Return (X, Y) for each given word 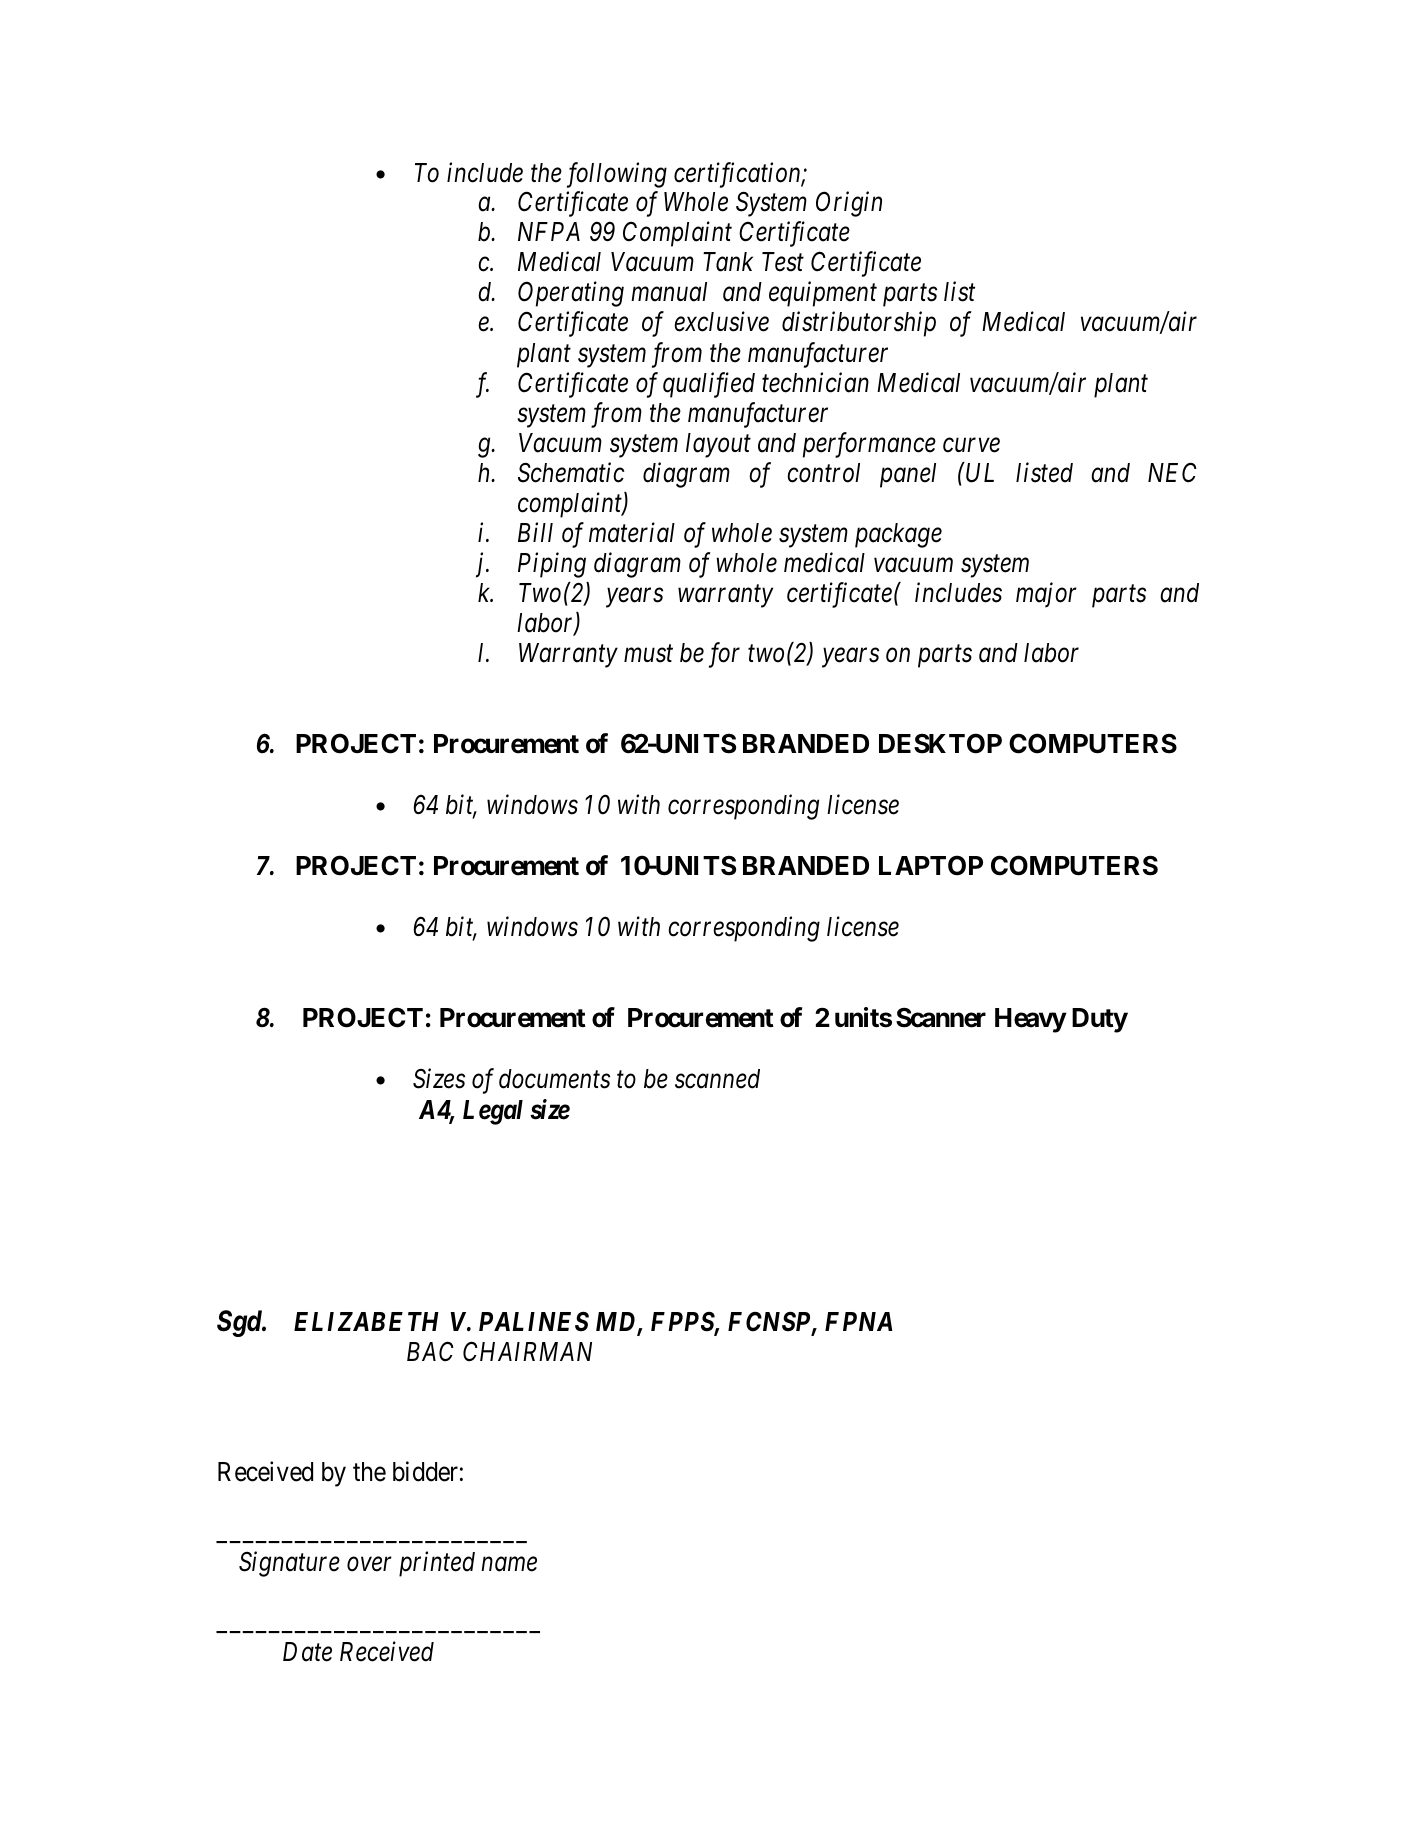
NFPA (549, 231)
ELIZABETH (366, 1321)
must (648, 654)
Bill (535, 532)
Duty (1100, 1020)
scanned (717, 1079)
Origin (849, 204)
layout (718, 445)
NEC (1172, 472)
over (369, 1565)
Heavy (1030, 1020)
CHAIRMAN (527, 1351)
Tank (728, 262)
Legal (493, 1112)
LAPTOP (931, 865)
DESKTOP (940, 743)
